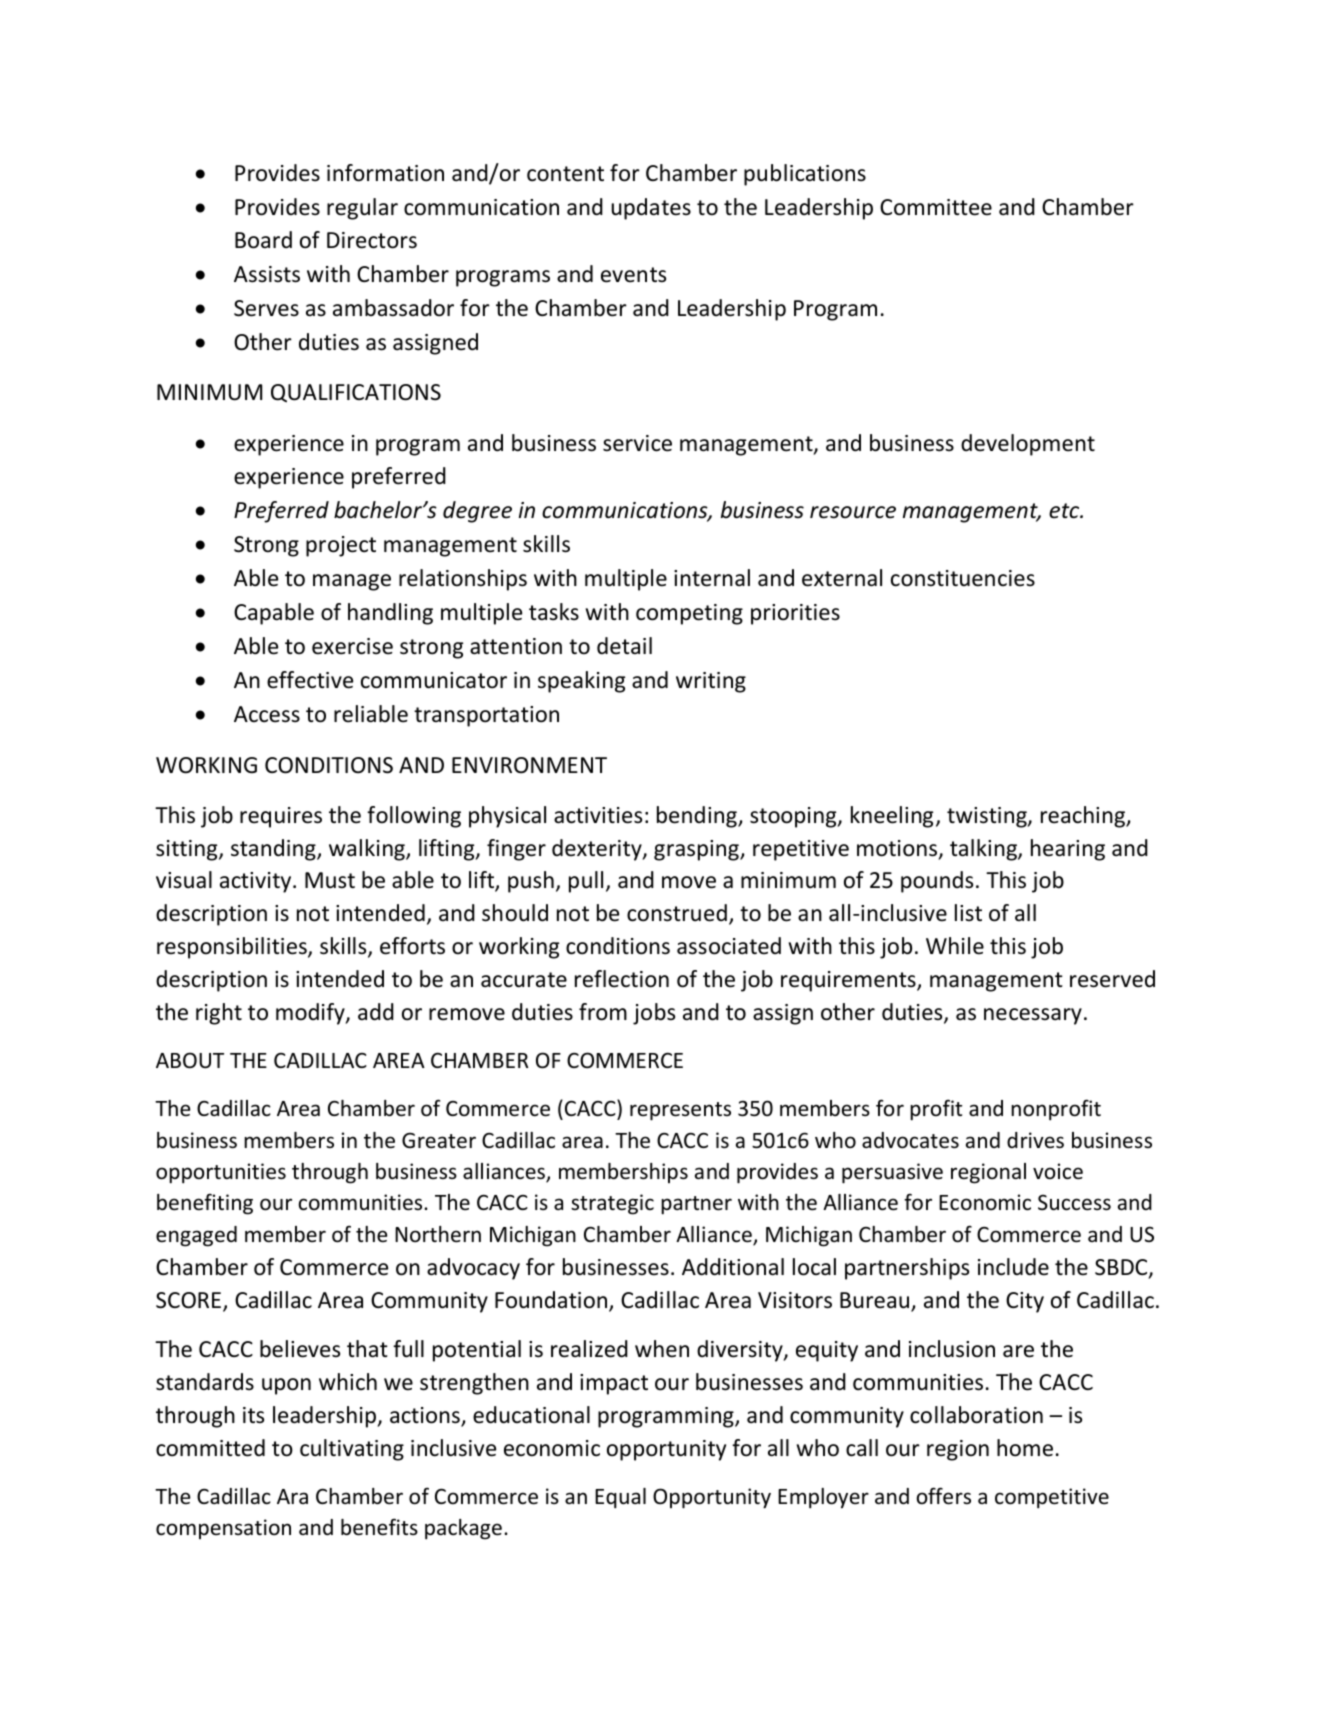  I want to click on Equal, so click(620, 1498).
